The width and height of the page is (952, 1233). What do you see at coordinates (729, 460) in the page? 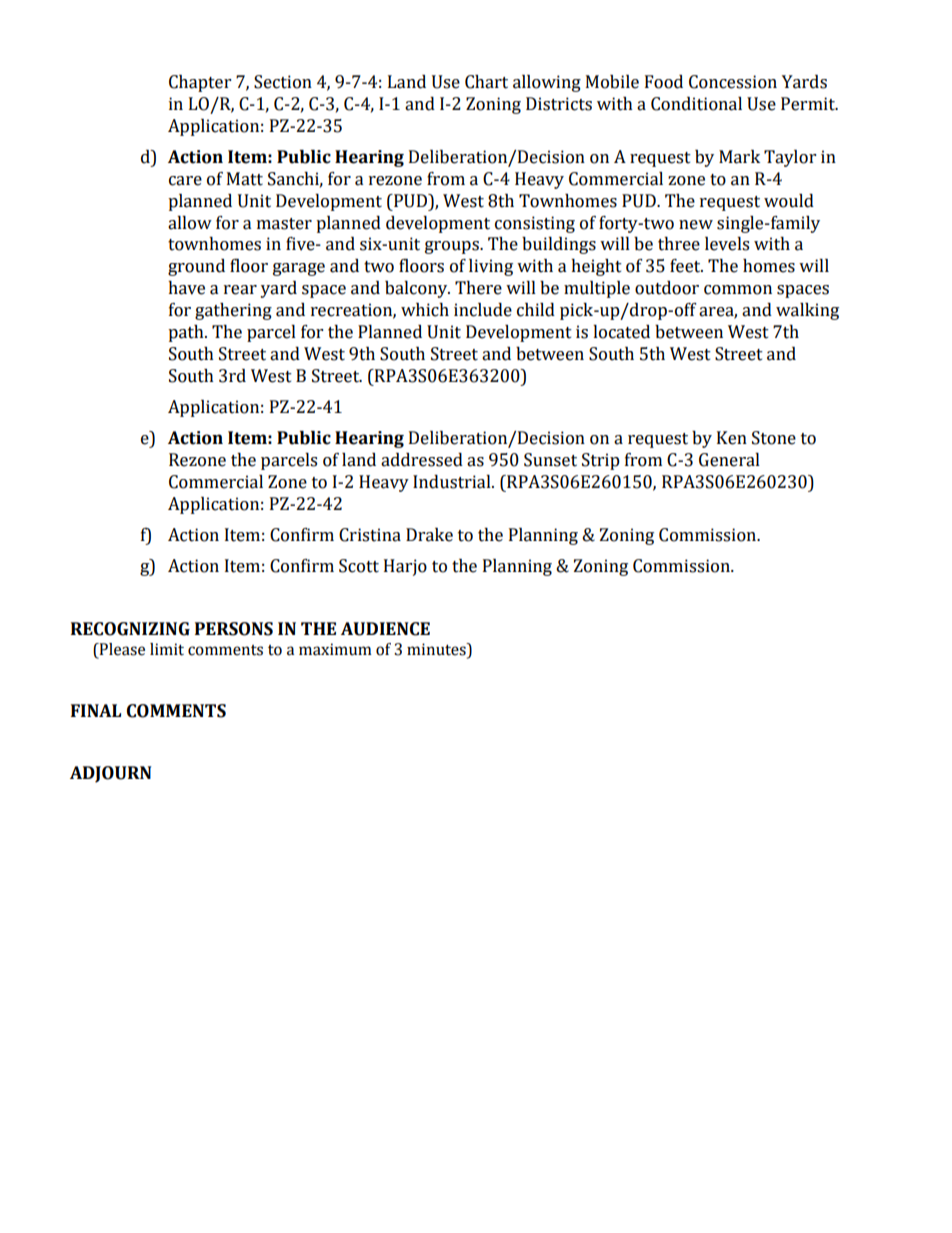
I see `General` at bounding box center [729, 460].
